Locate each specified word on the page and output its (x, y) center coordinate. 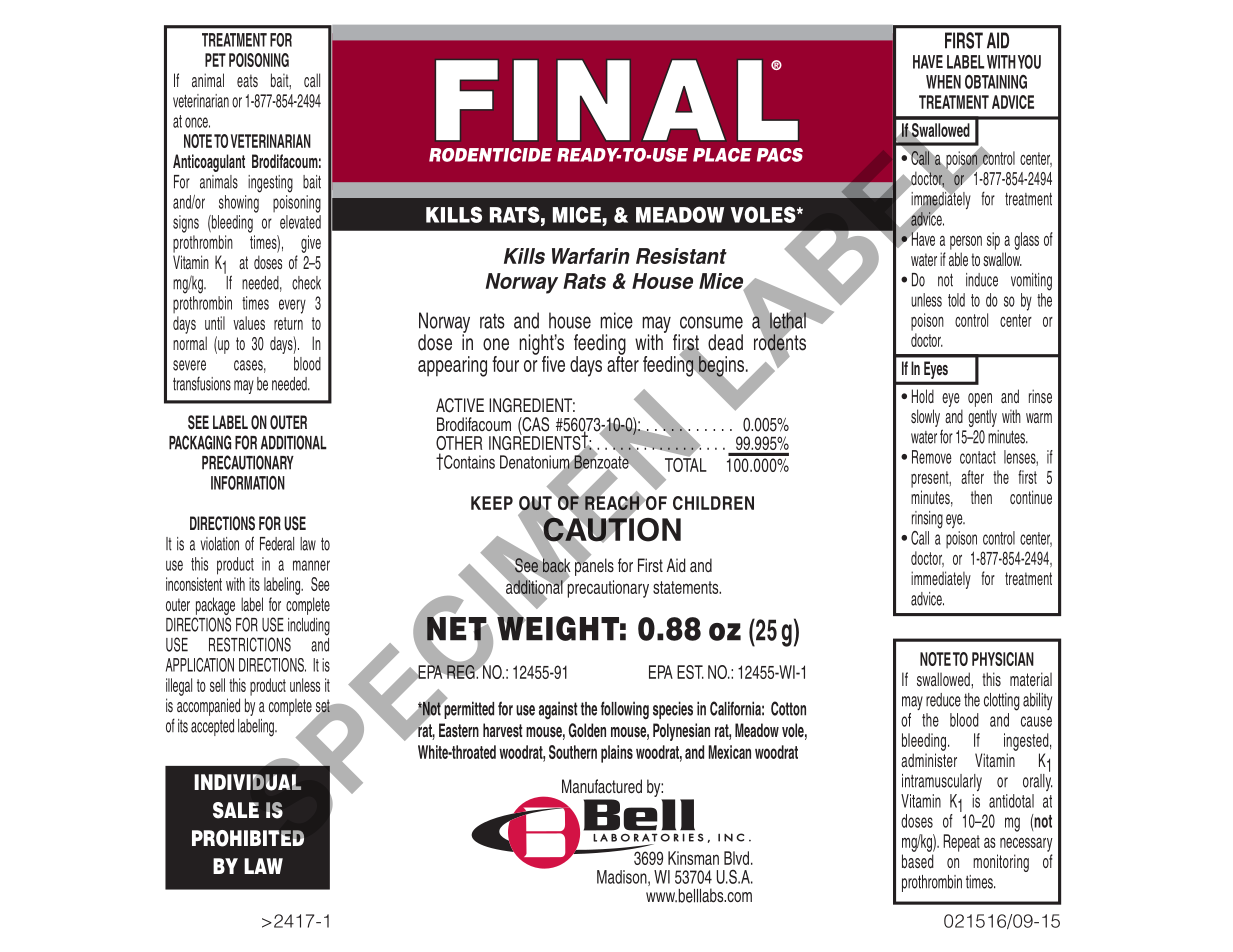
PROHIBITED (248, 838)
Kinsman (693, 858)
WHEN (943, 82)
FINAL (617, 100)
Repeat (961, 843)
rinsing (927, 520)
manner (311, 565)
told (956, 300)
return (288, 323)
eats (247, 81)
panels (593, 566)
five (553, 364)
